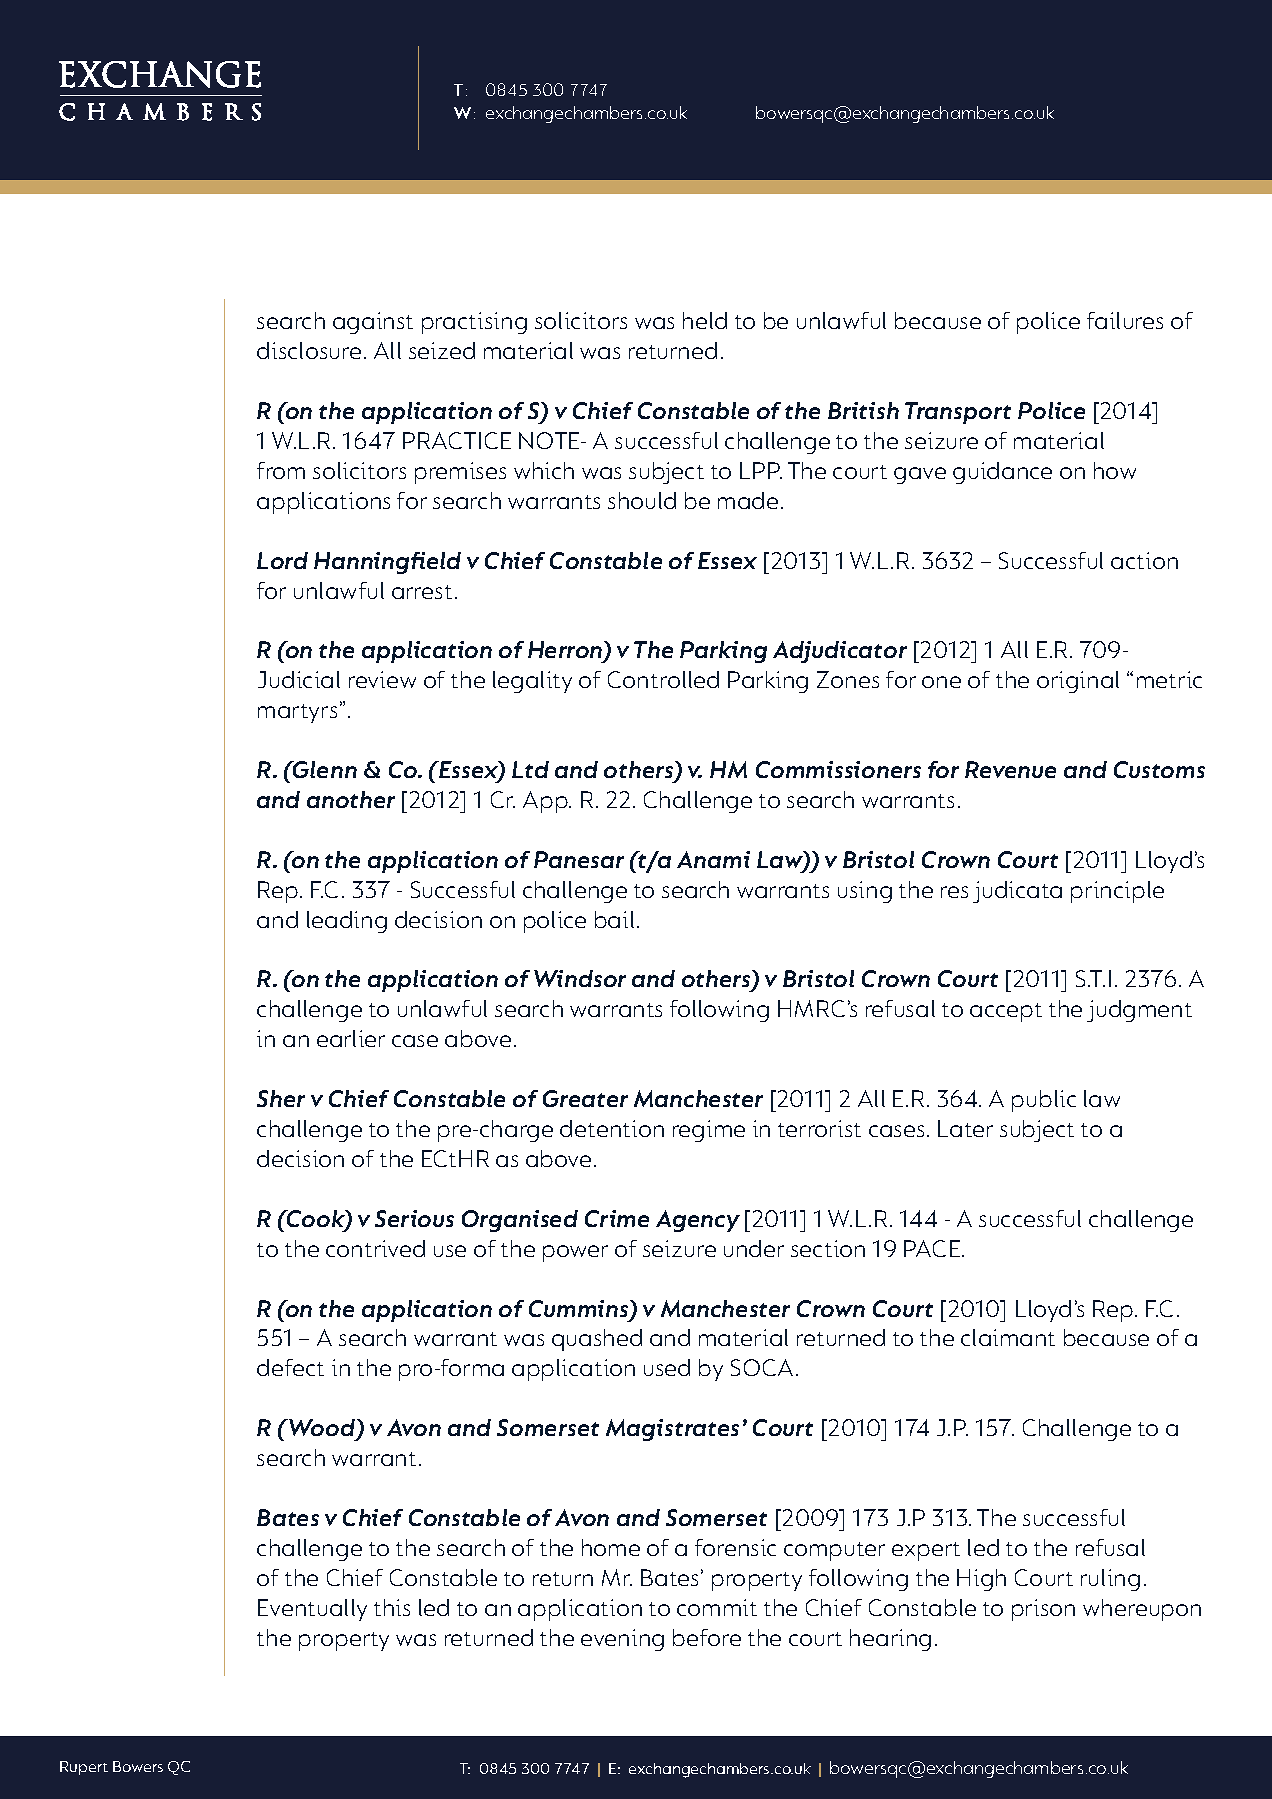 This image has height=1799, width=1272. Describe the element at coordinates (290, 1367) in the image. I see `defect` at that location.
